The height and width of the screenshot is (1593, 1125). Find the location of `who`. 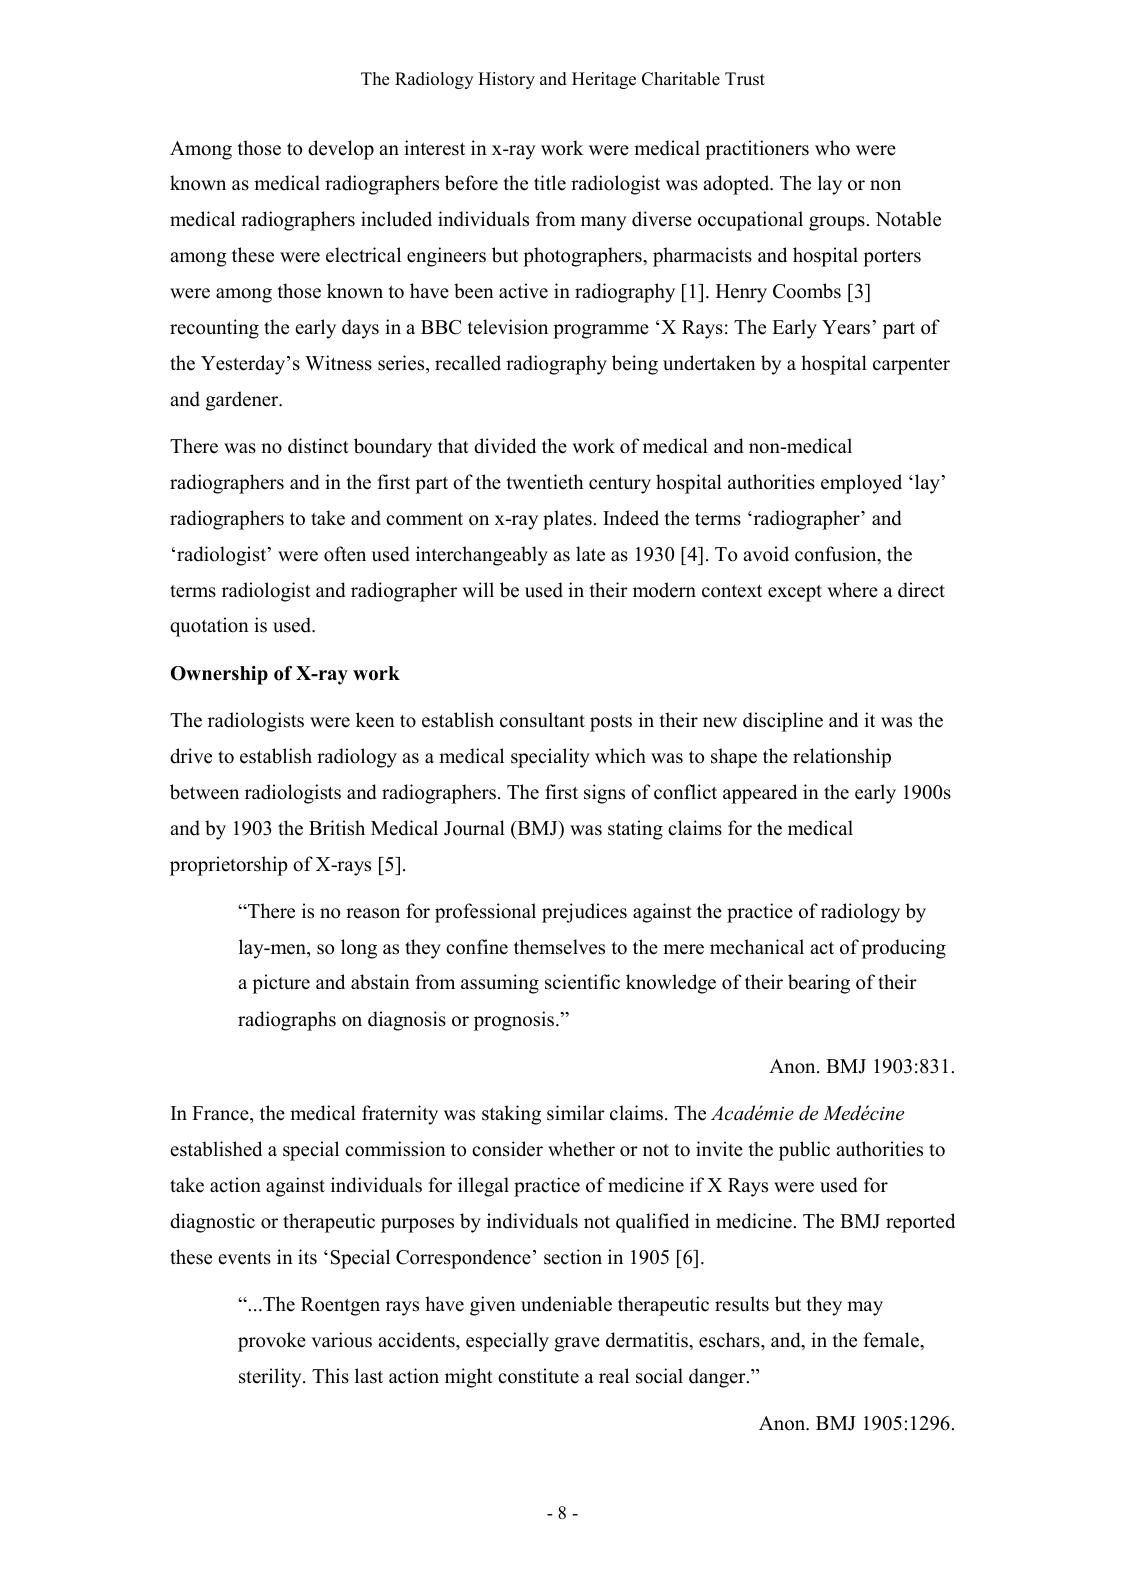

who is located at coordinates (832, 148).
